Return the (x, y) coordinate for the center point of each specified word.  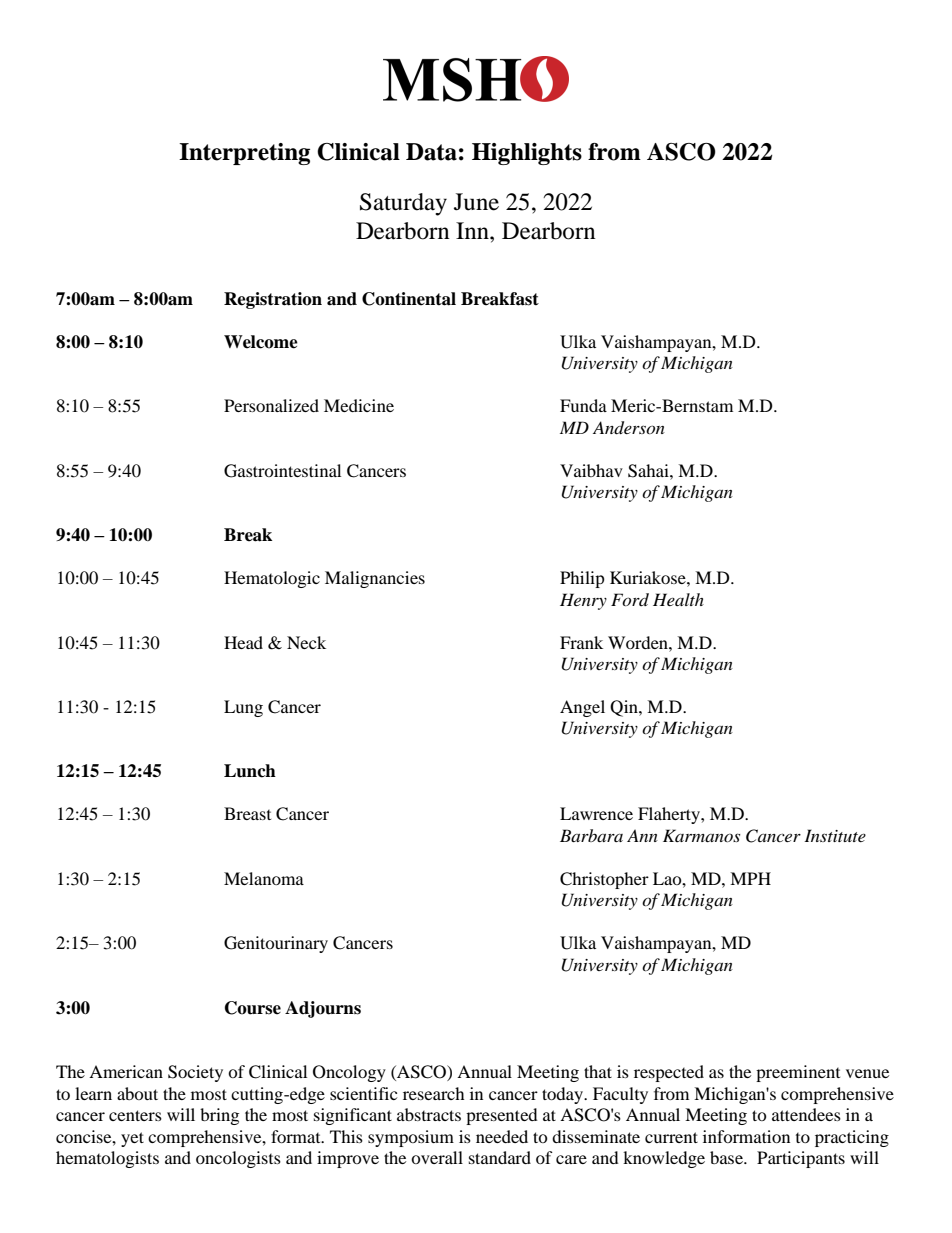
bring (219, 1116)
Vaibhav (591, 470)
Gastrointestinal (282, 471)
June (476, 202)
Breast (247, 813)
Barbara (591, 835)
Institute (835, 835)
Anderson (629, 428)
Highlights (527, 154)
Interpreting (244, 154)
